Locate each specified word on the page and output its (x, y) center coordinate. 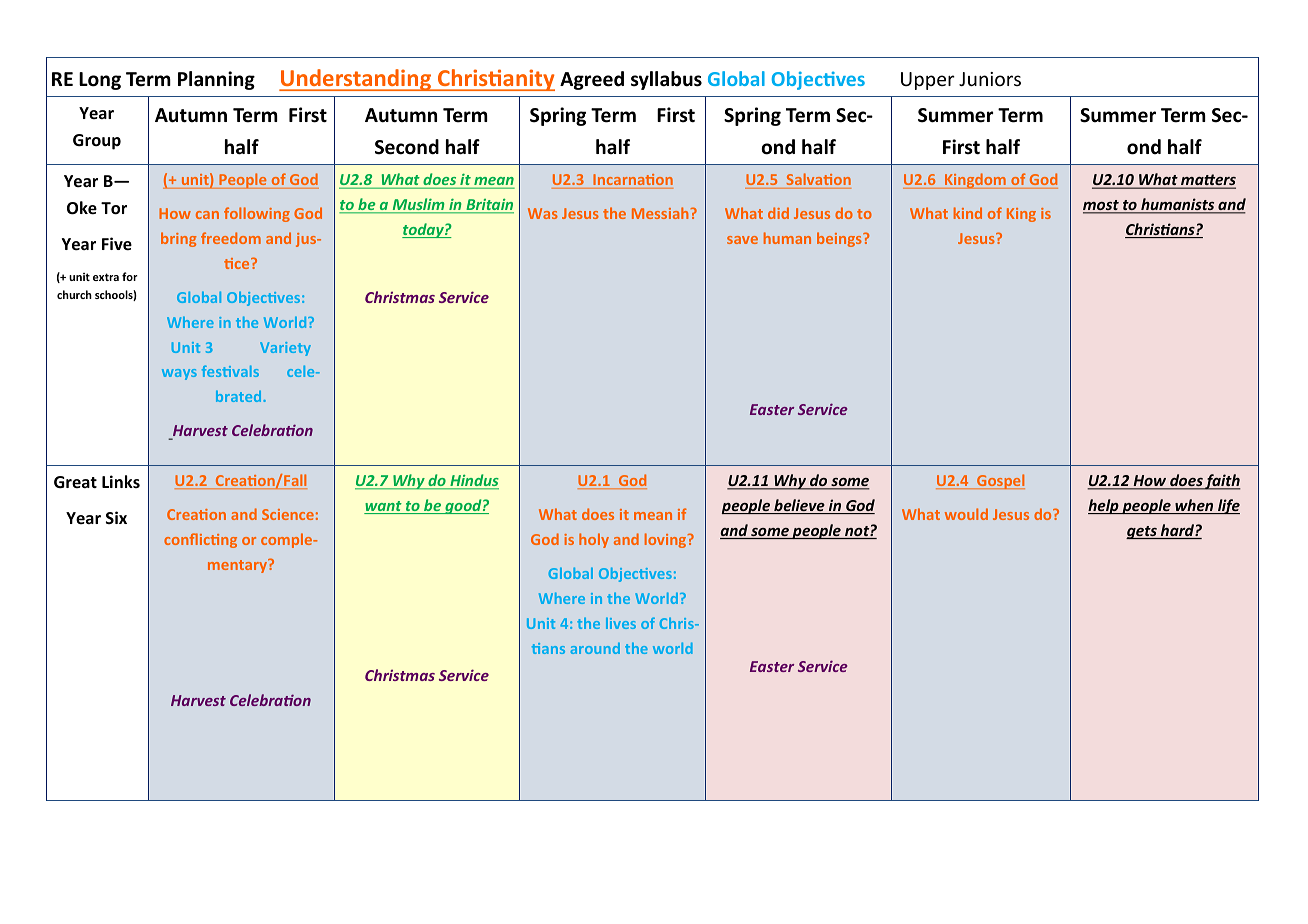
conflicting (200, 540)
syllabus (666, 80)
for (130, 276)
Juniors (990, 79)
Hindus (473, 481)
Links (121, 481)
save (742, 240)
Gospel (1000, 481)
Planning (216, 80)
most (1102, 206)
